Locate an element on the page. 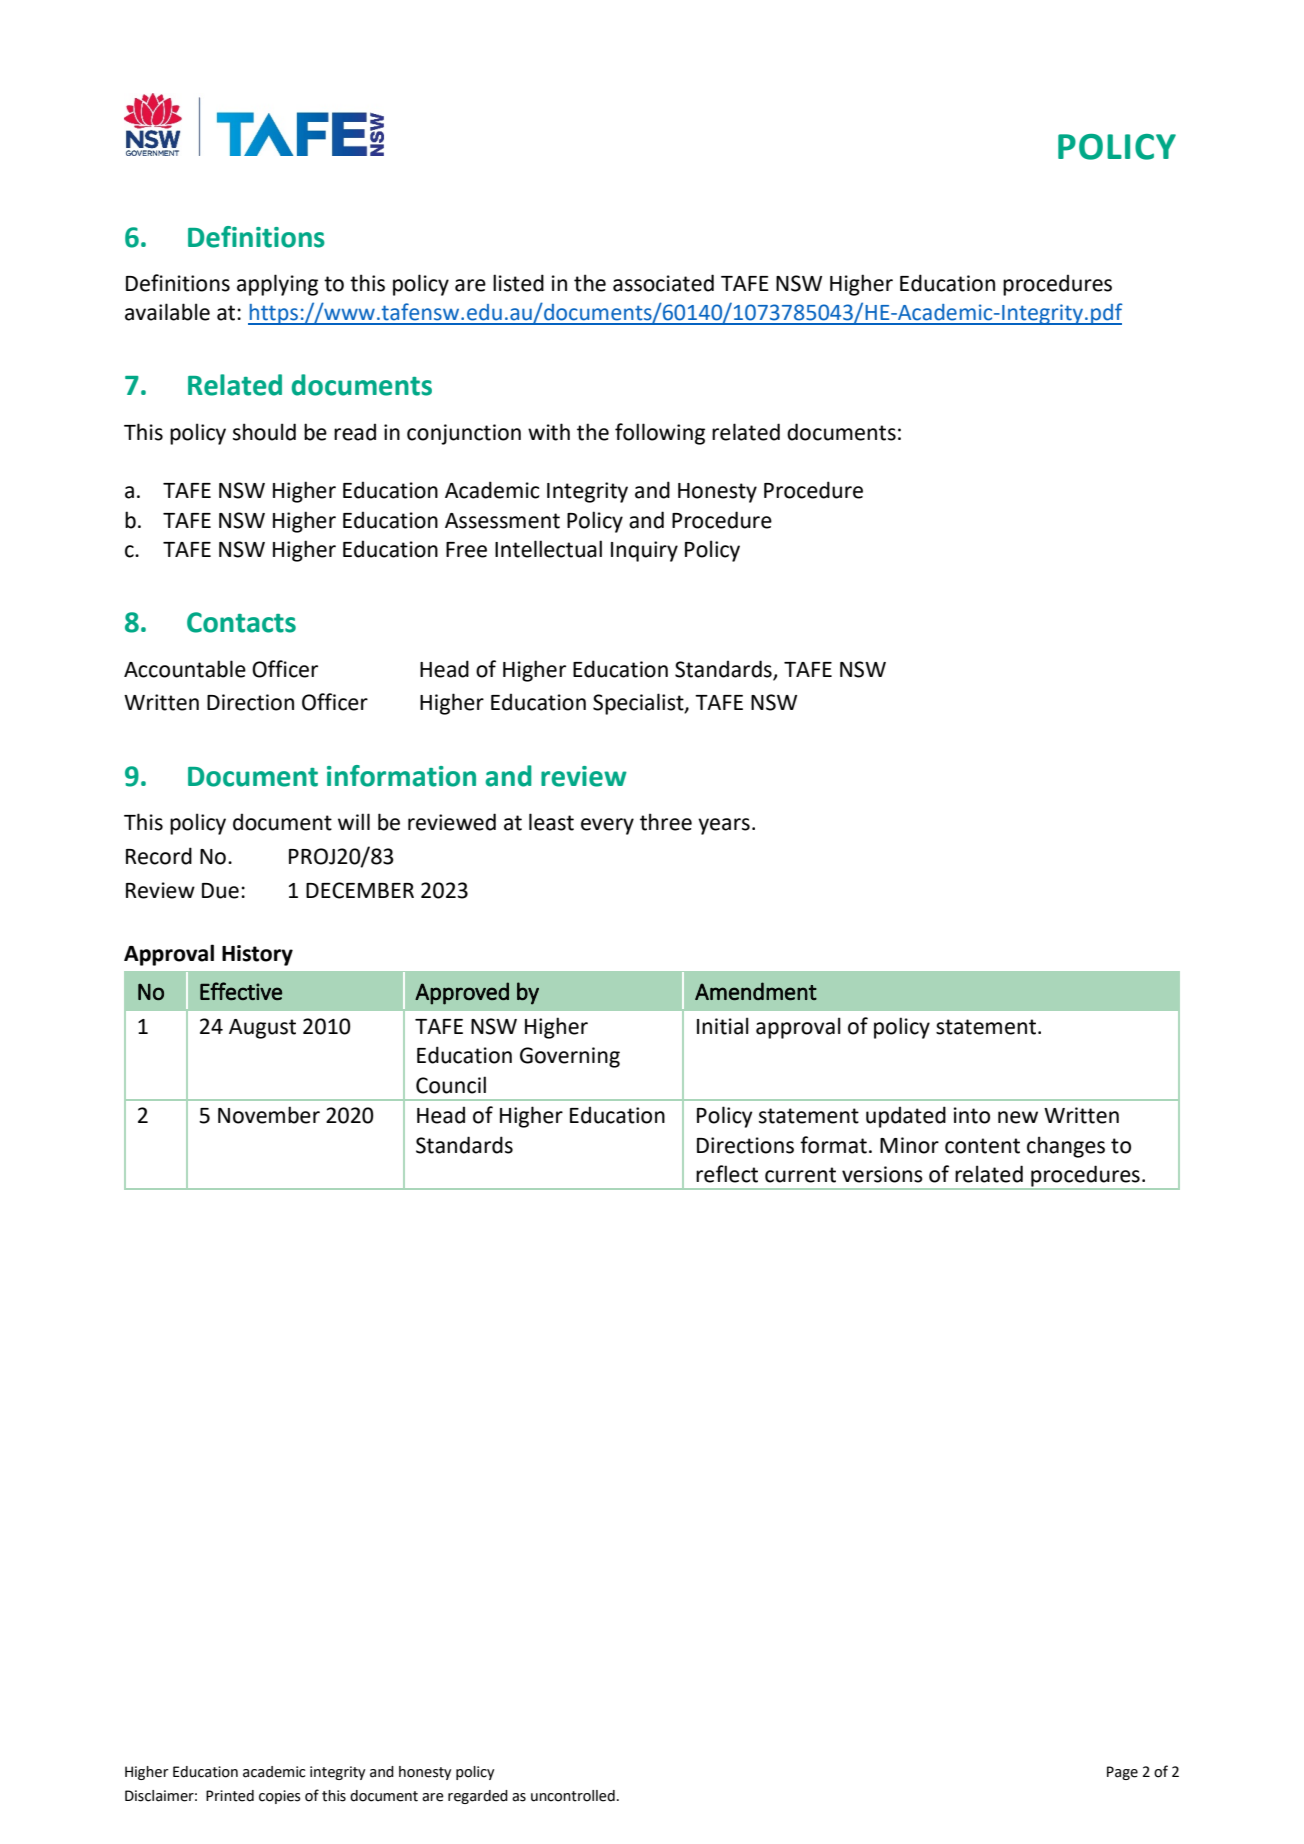 This document has width=1304, height=1844. current is located at coordinates (800, 1175).
